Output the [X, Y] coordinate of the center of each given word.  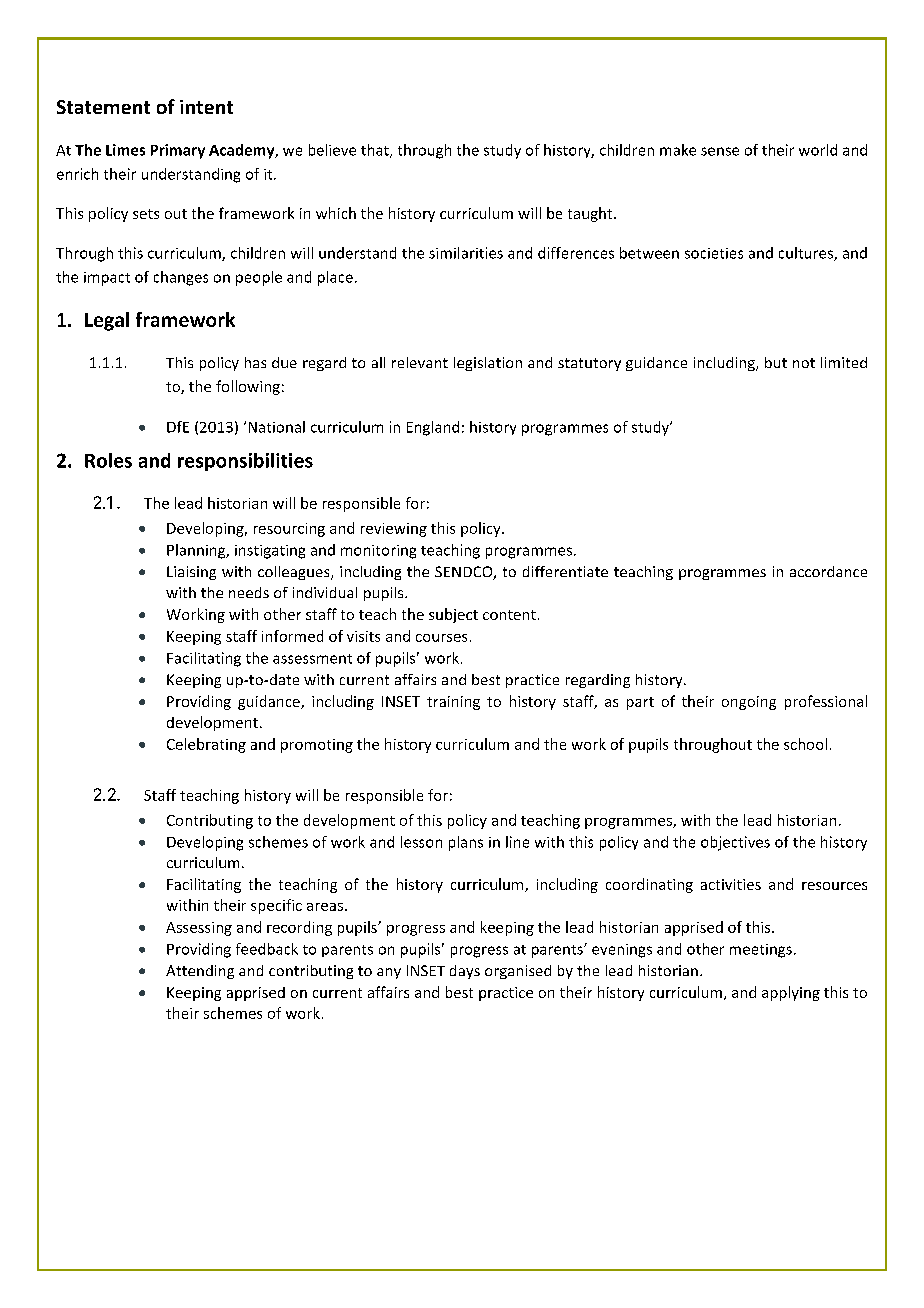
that [376, 151]
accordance [828, 571]
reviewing [394, 530]
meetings [761, 951]
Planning [197, 551]
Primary [178, 151]
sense [720, 151]
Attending [200, 972]
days [465, 972]
